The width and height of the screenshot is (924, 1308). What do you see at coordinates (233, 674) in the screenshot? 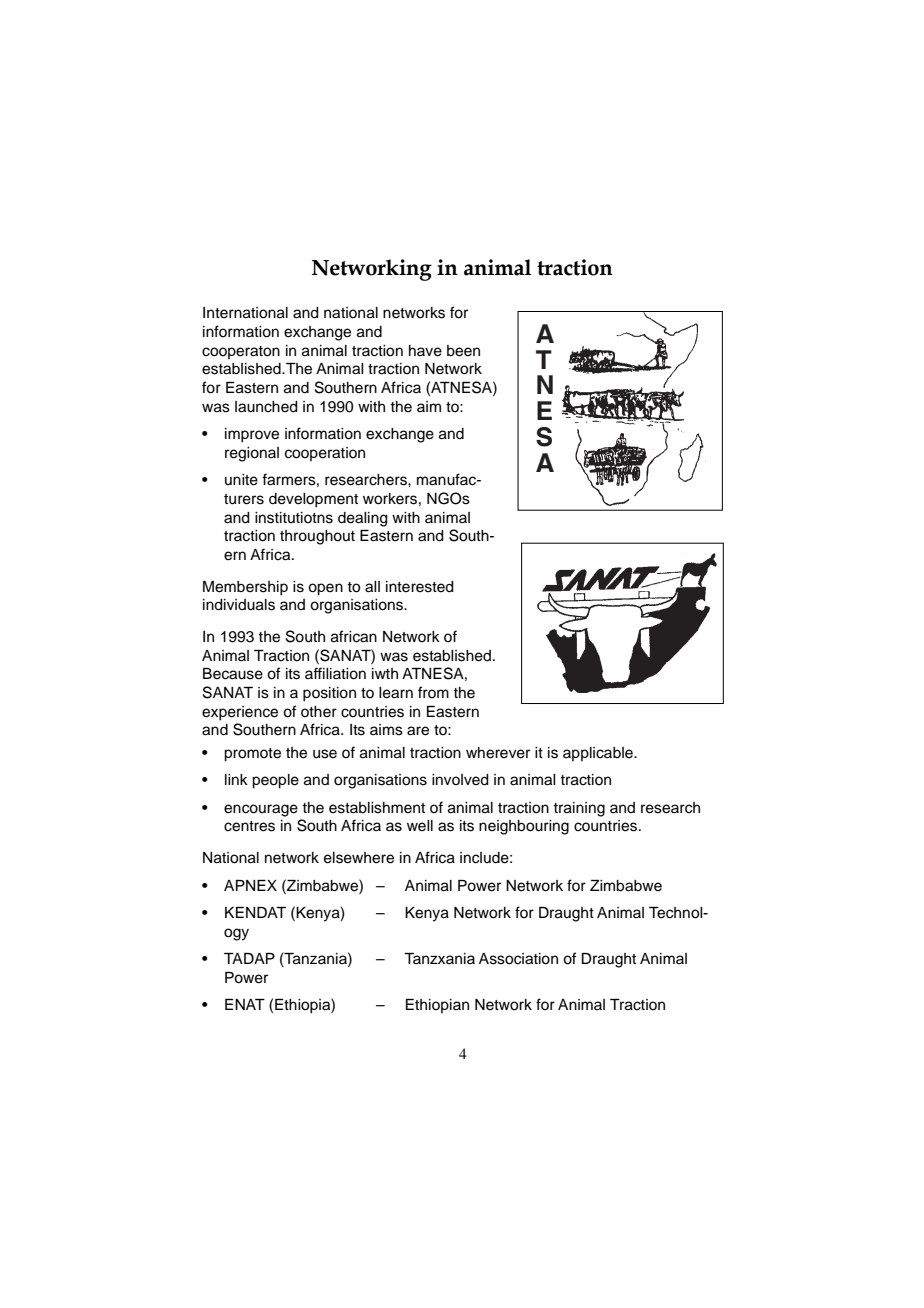
I see `Because` at bounding box center [233, 674].
